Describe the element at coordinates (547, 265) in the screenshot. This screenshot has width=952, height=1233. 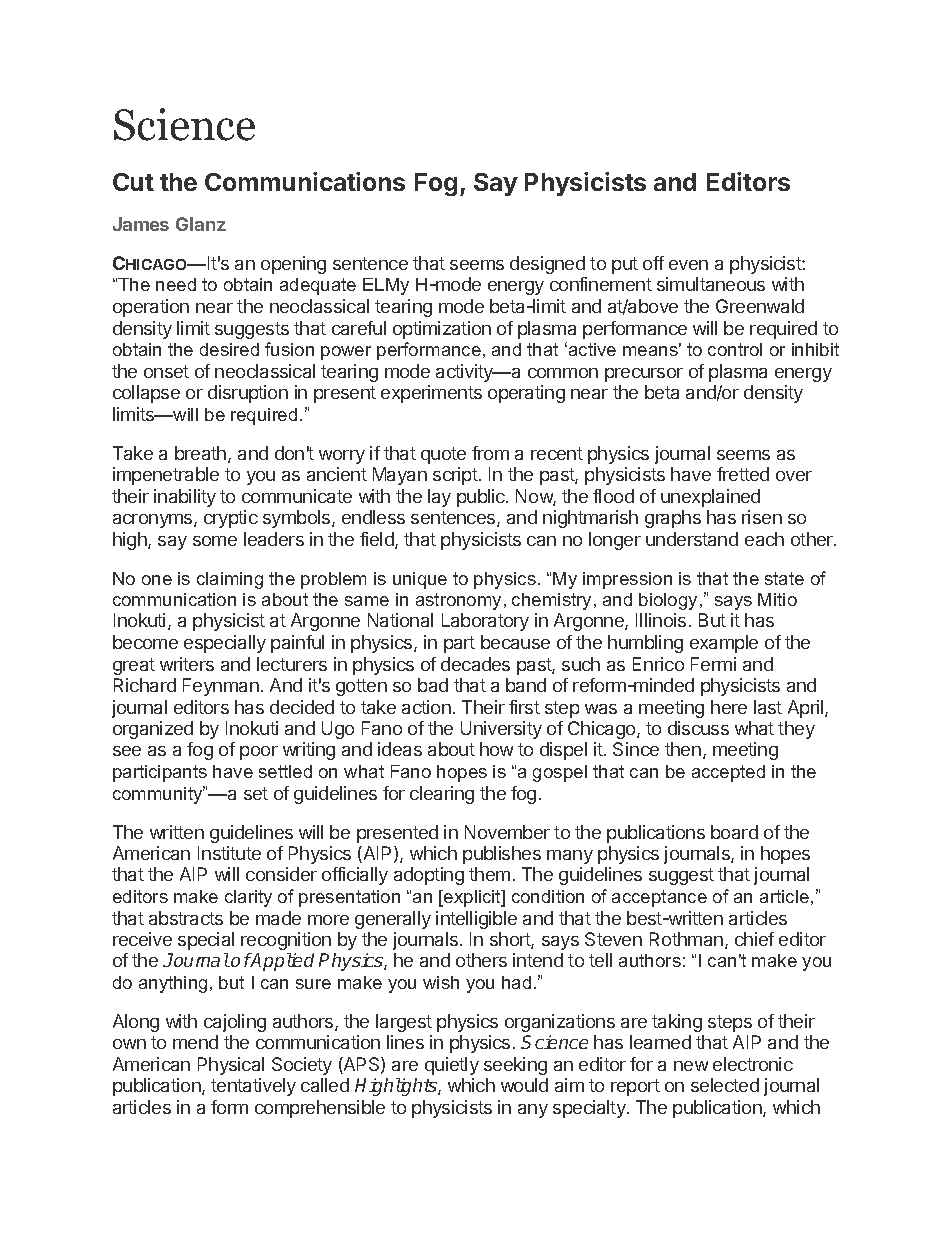
I see `designed` at that location.
